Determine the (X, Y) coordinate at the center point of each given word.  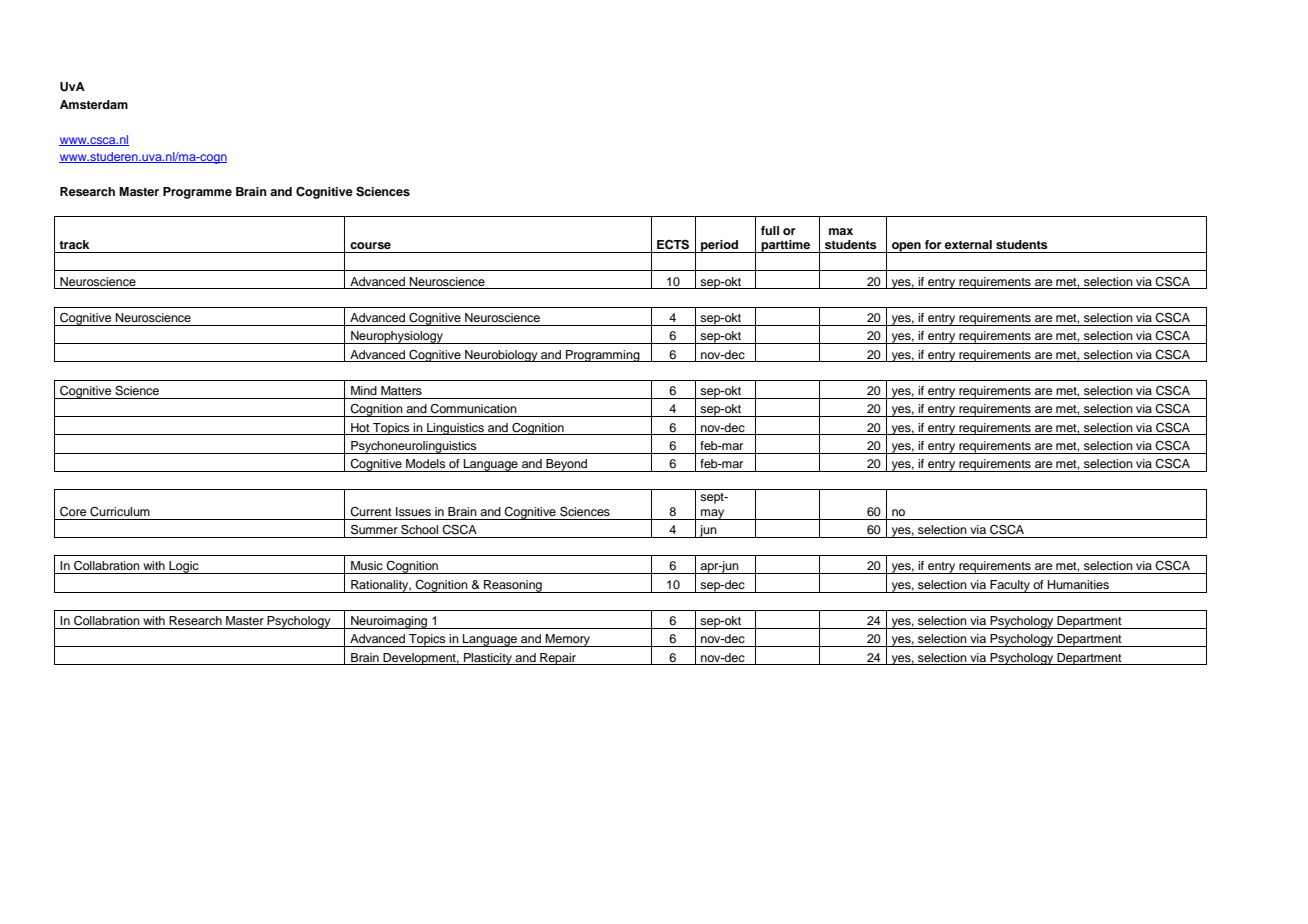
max (841, 231)
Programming (603, 356)
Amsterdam (94, 104)
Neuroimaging (389, 622)
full (770, 230)
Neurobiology (501, 356)
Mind (364, 390)
